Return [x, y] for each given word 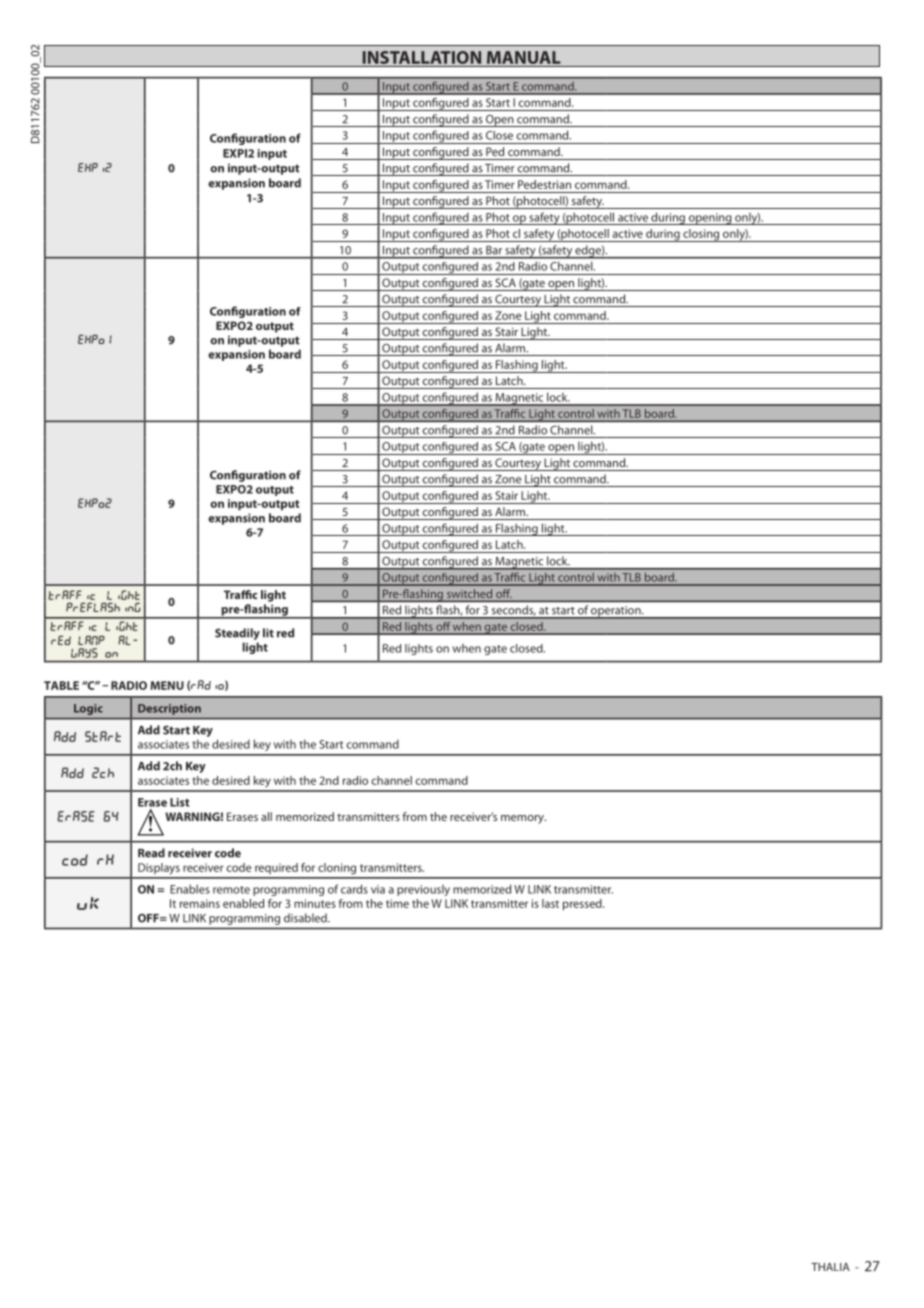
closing [701, 235]
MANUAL [524, 59]
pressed [583, 904]
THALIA [830, 1267]
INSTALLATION [422, 59]
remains [200, 903]
